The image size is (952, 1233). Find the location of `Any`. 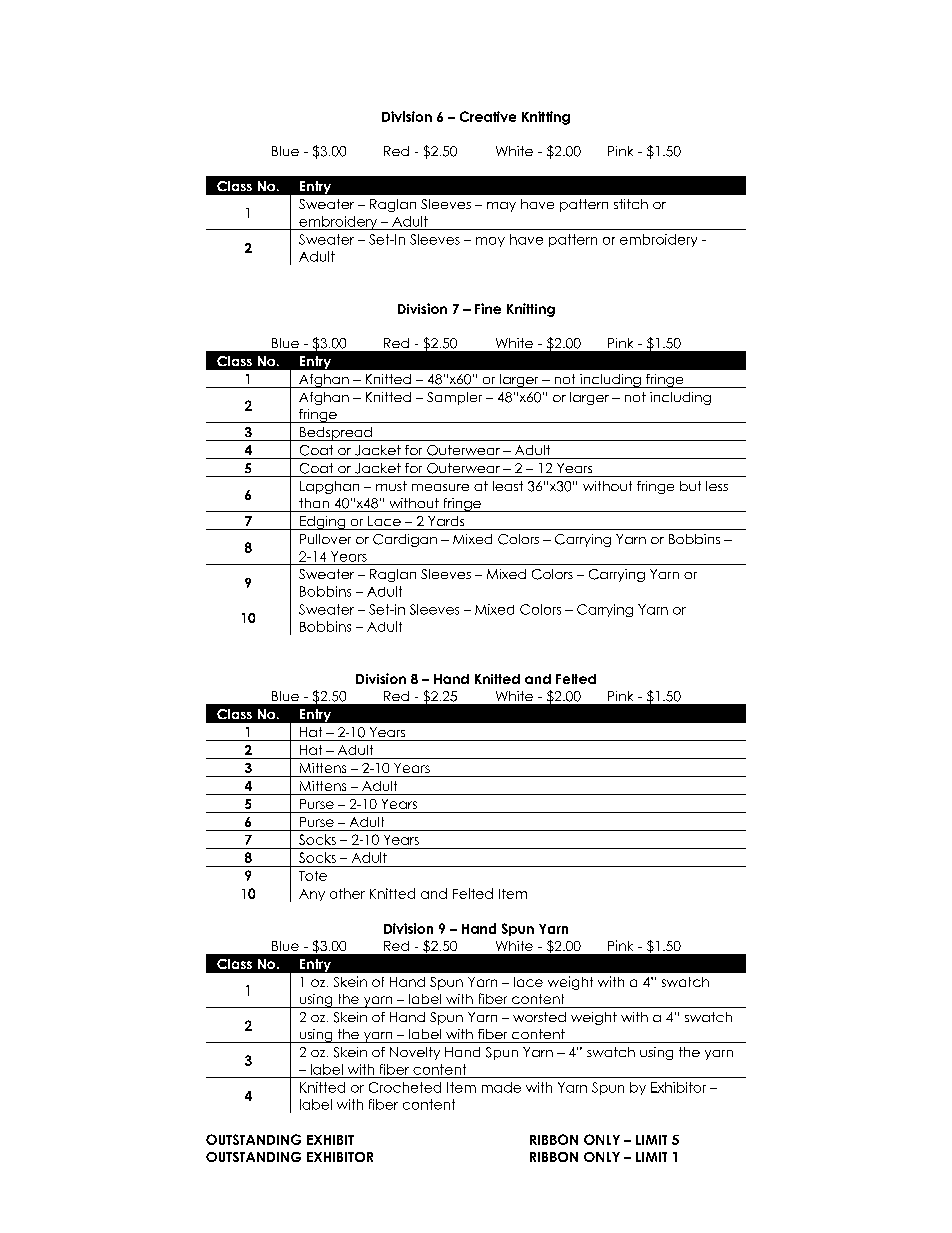

Any is located at coordinates (312, 895).
